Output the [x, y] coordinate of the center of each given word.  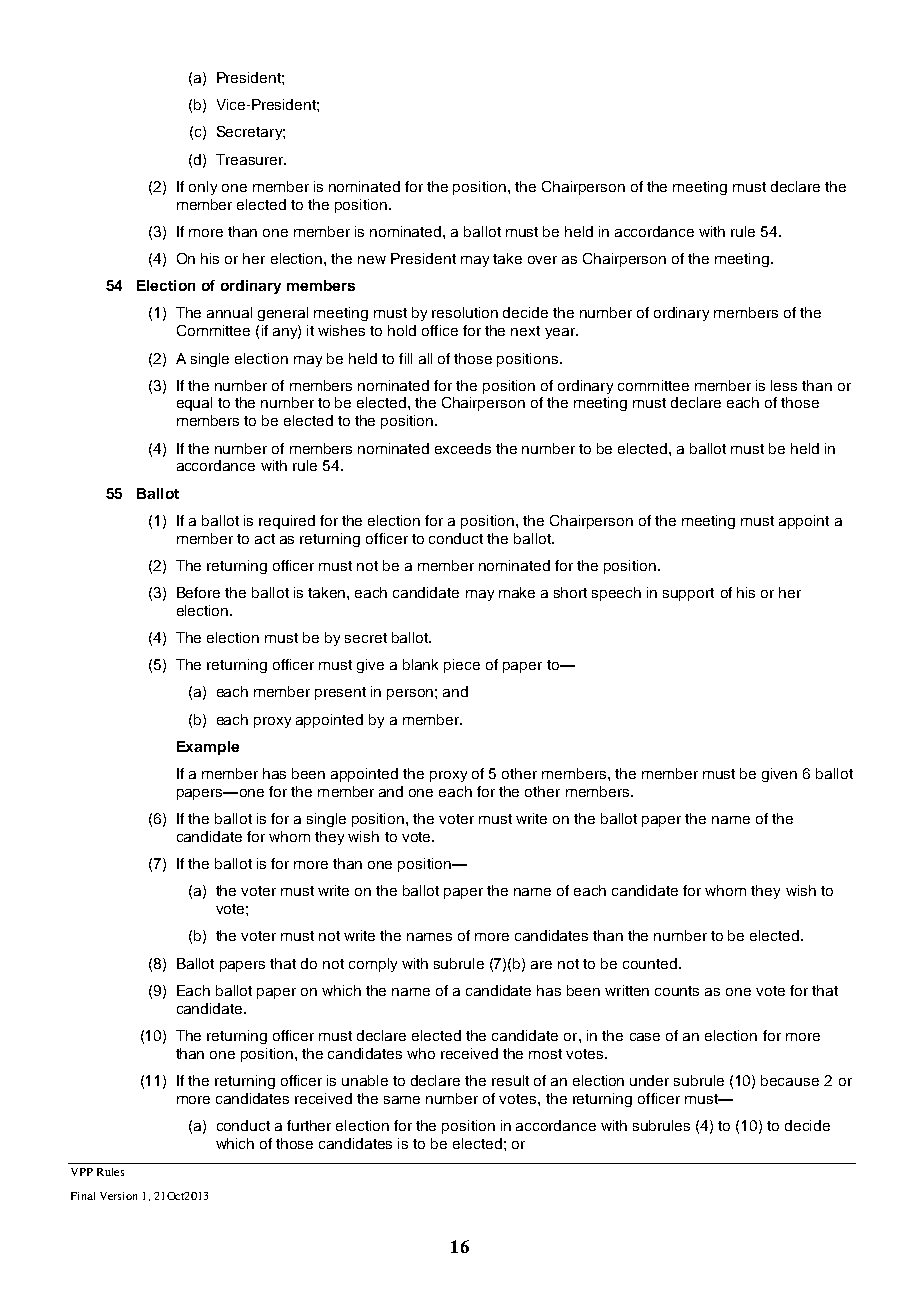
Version [118, 1196]
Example [208, 748]
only [203, 188]
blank [420, 664]
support [688, 594]
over [542, 260]
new [372, 260]
